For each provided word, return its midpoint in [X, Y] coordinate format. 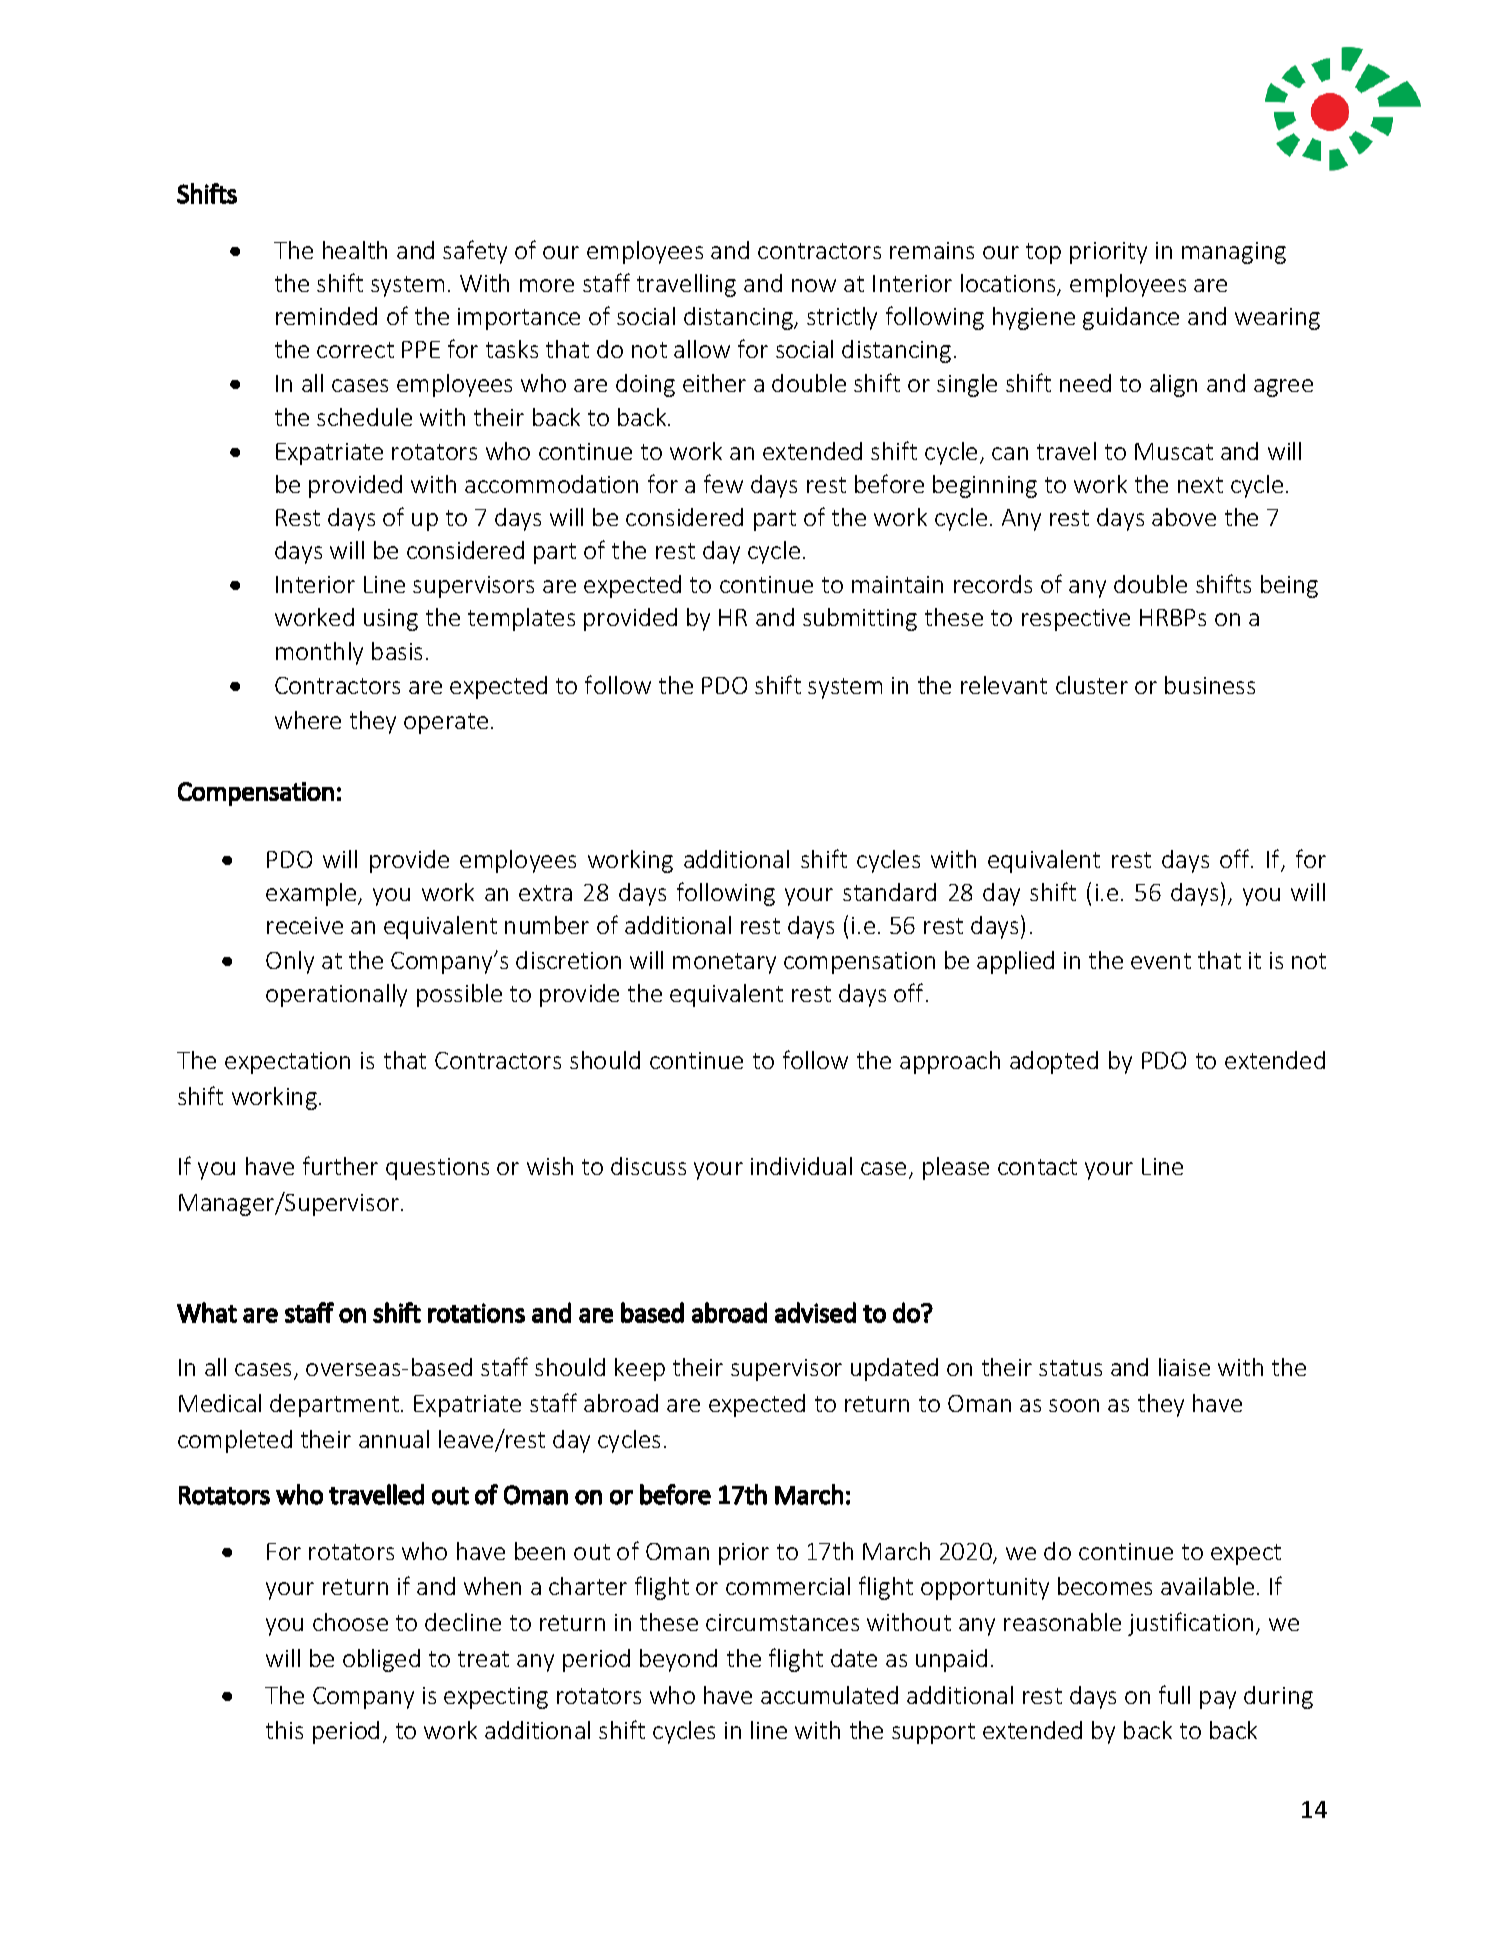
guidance [1131, 318]
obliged [381, 1660]
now [814, 285]
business [1210, 685]
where [308, 720]
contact [1037, 1167]
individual [801, 1166]
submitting [860, 619]
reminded [326, 316]
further [340, 1165]
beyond [678, 1660]
